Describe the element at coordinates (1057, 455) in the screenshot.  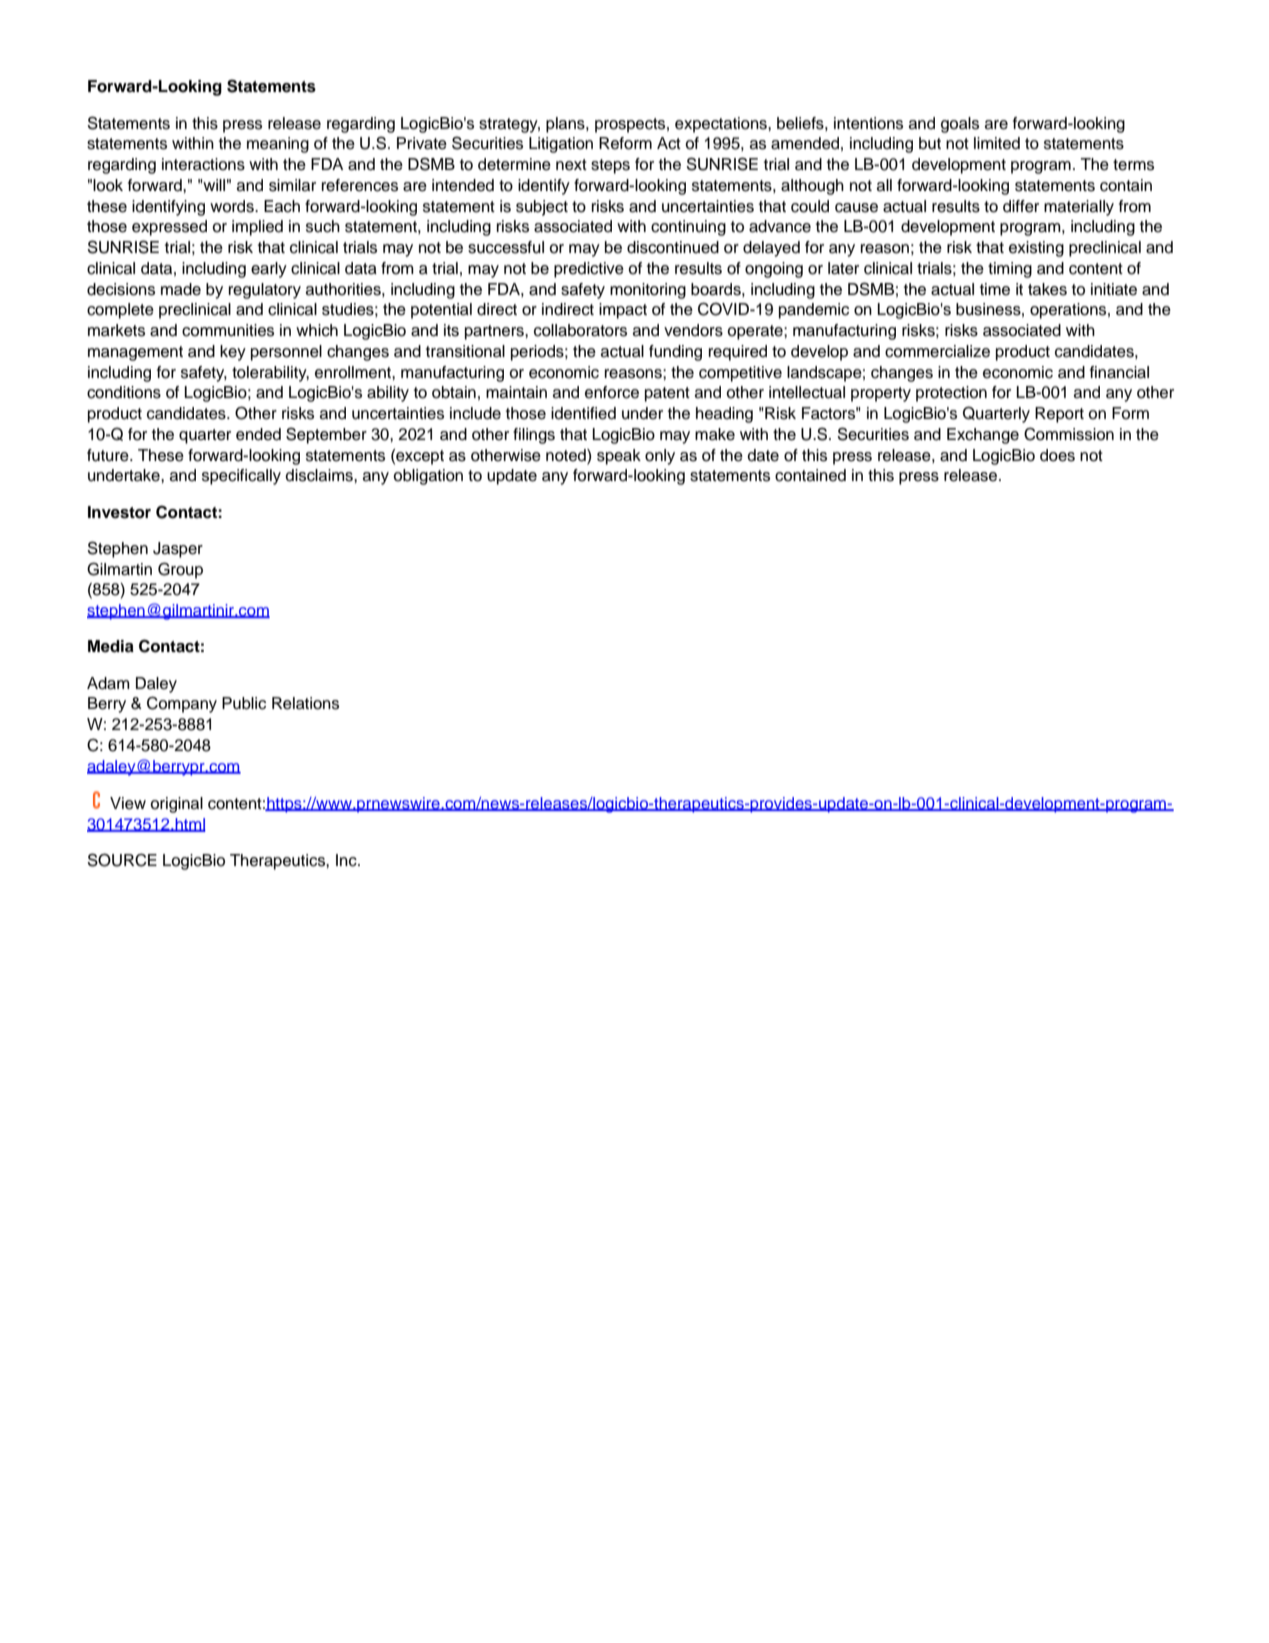
I see `does` at that location.
